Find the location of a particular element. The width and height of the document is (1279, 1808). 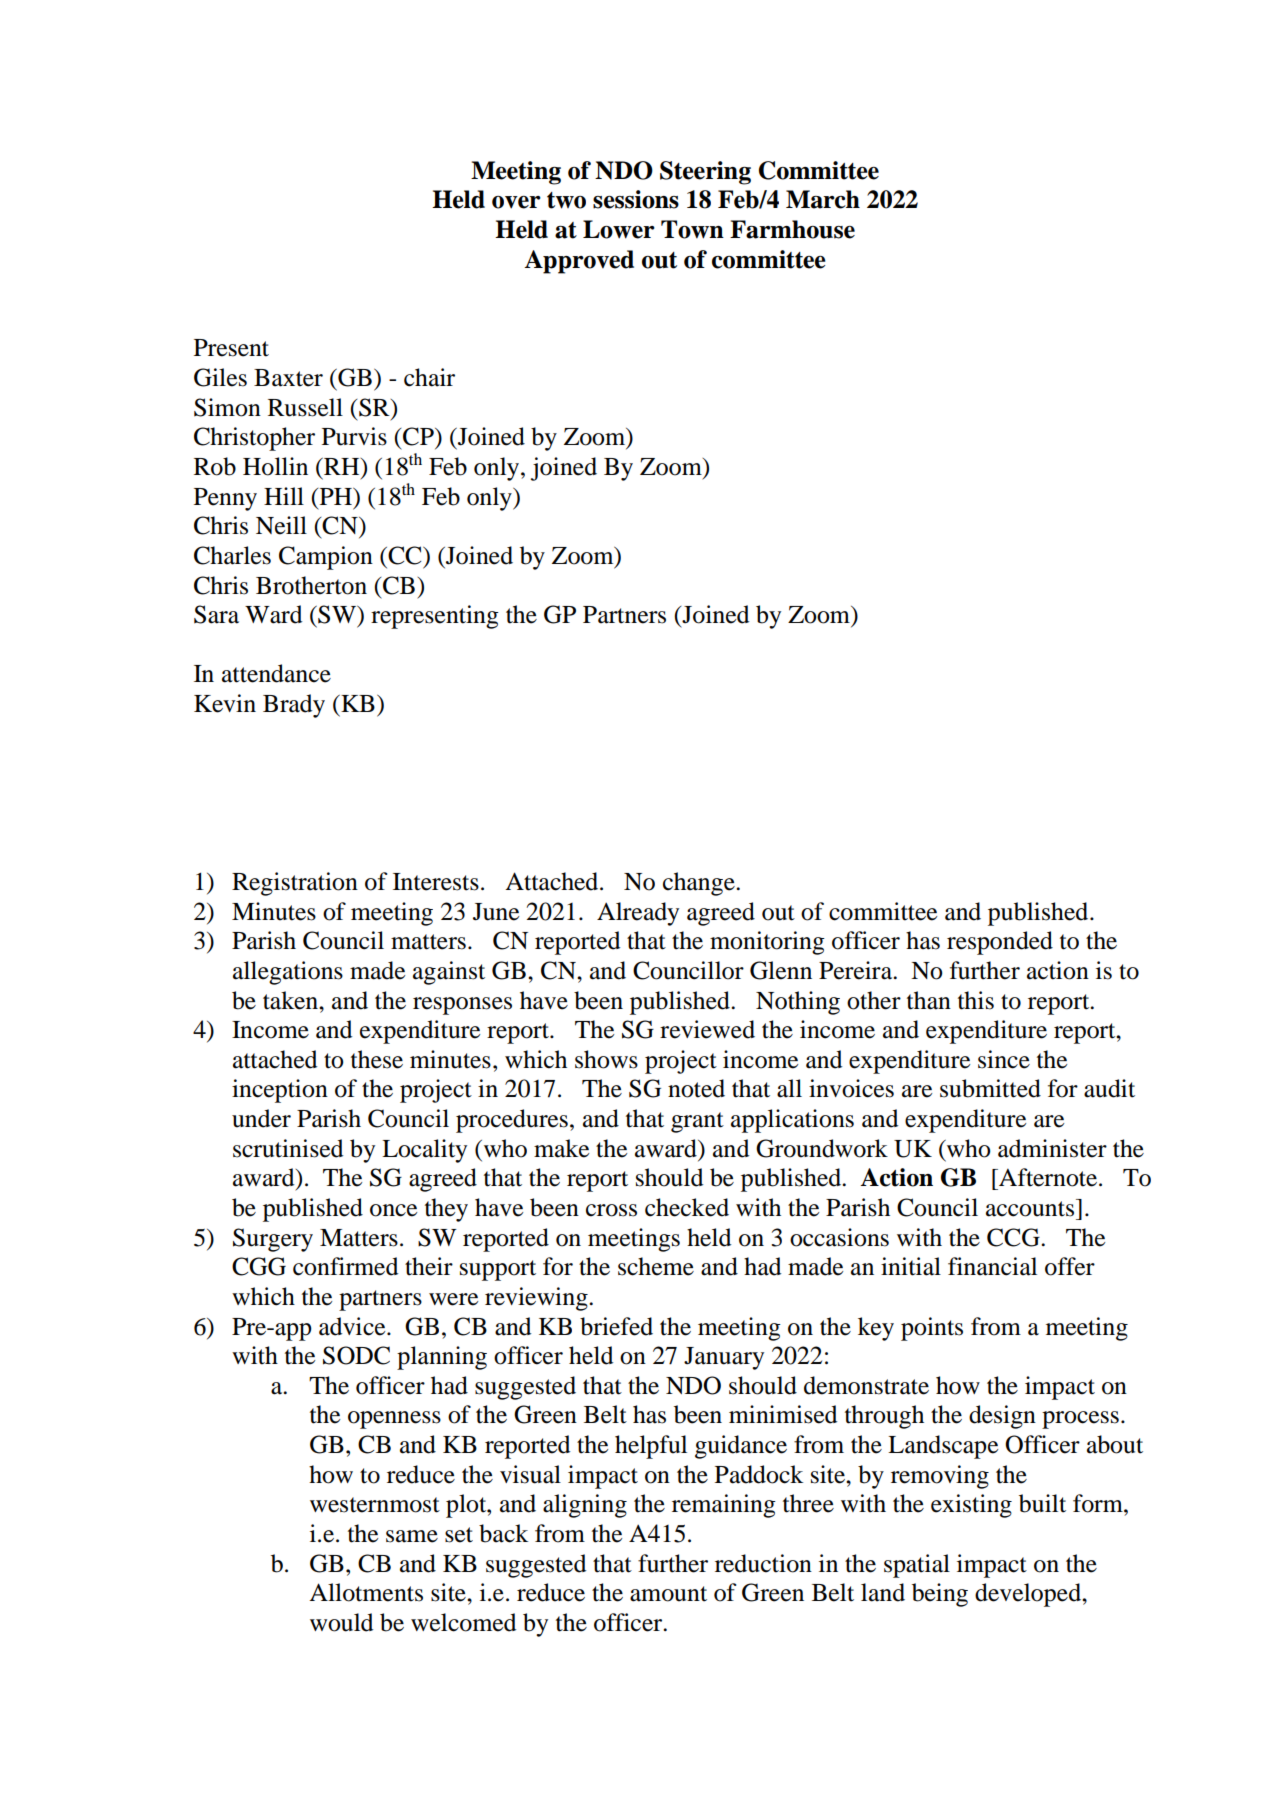

Brady is located at coordinates (294, 706).
